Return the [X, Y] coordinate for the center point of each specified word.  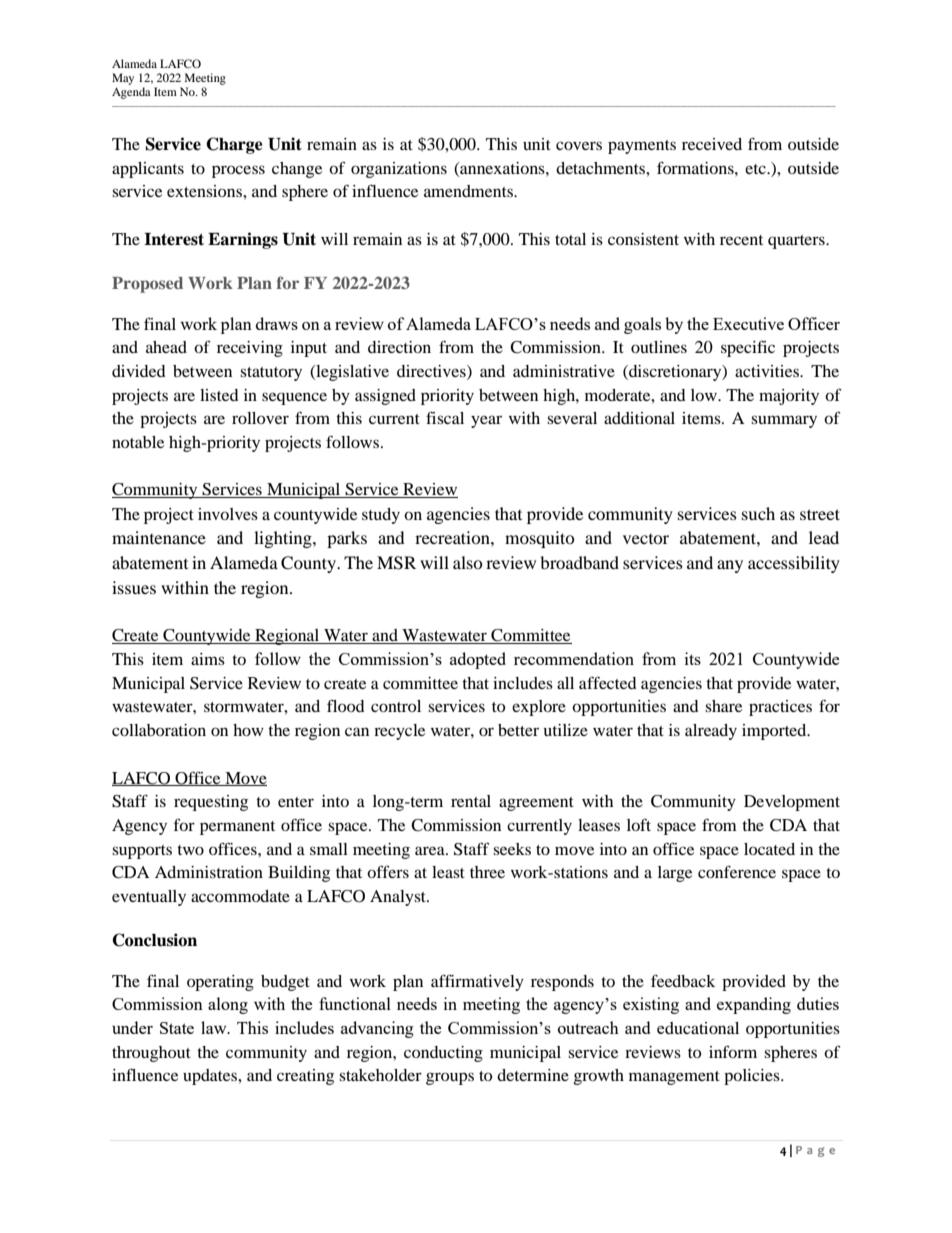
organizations [399, 170]
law [215, 1027]
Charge [234, 145]
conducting [443, 1054]
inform [733, 1051]
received [712, 144]
